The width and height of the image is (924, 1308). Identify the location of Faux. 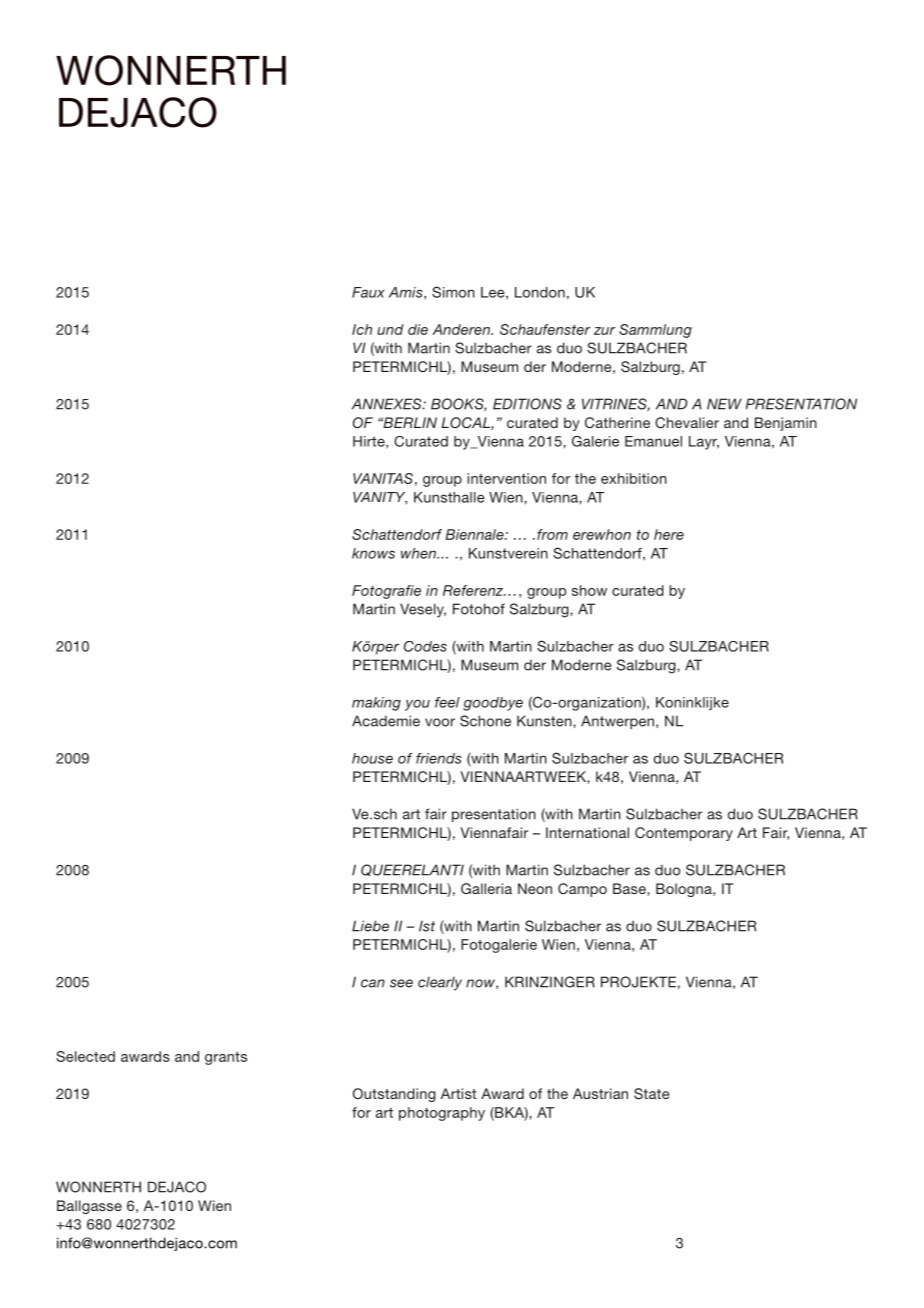
(368, 292).
